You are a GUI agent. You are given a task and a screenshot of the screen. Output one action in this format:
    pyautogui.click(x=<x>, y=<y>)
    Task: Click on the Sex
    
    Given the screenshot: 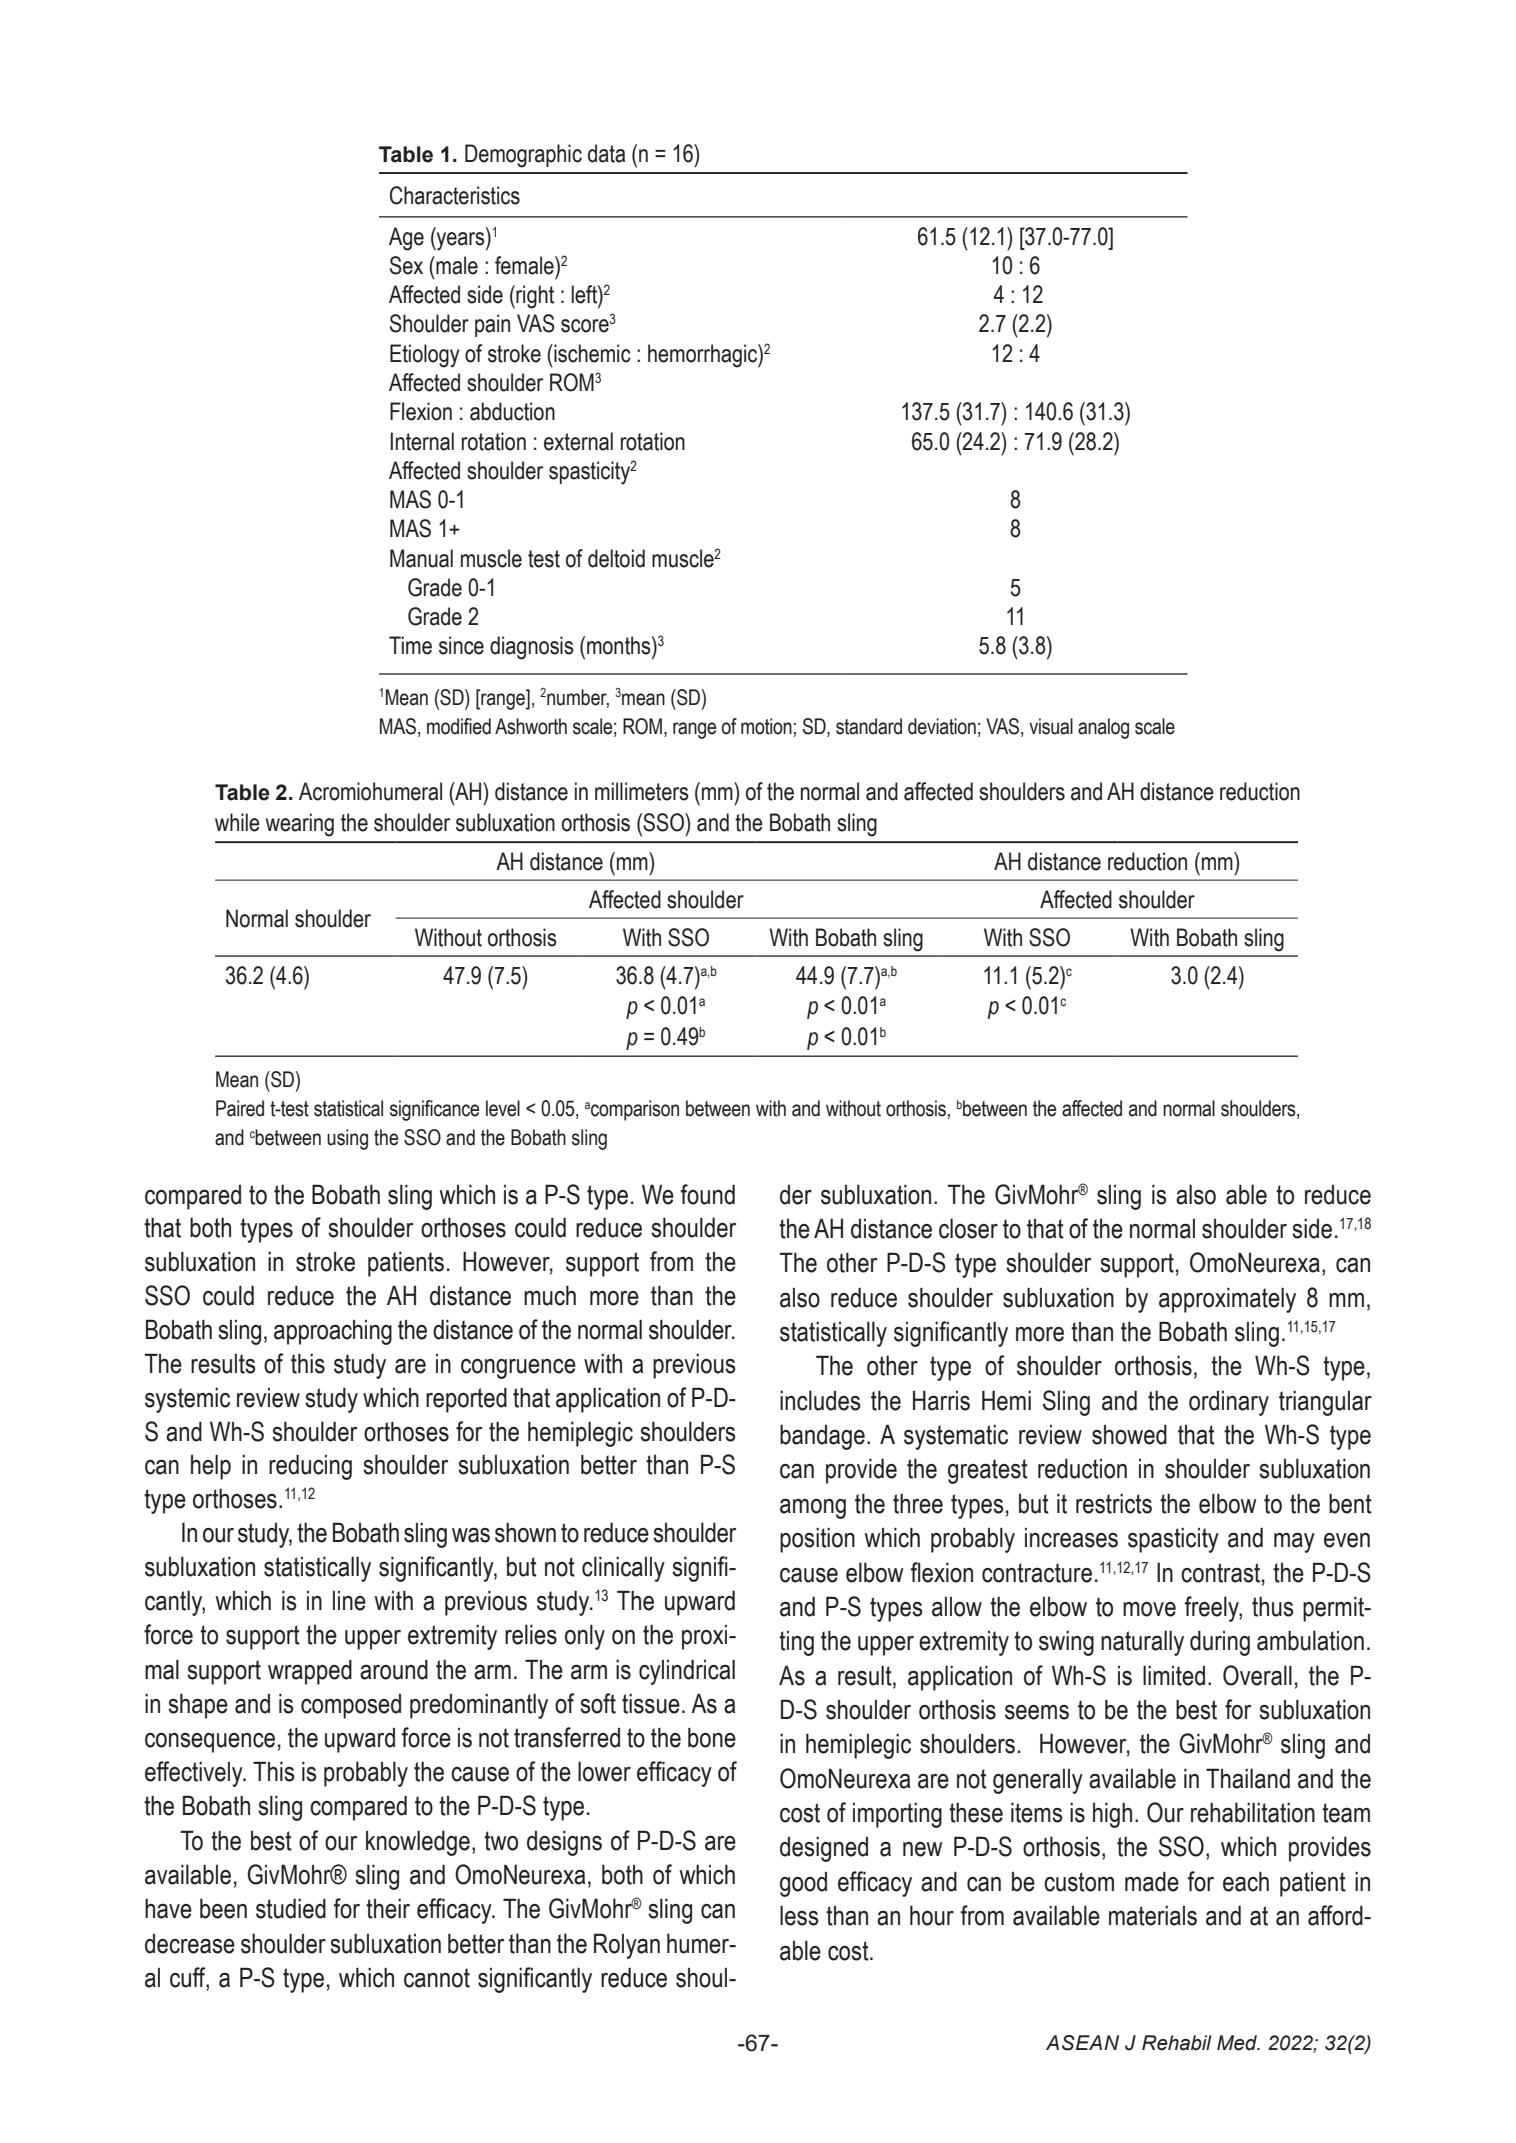 What is the action you would take?
    pyautogui.click(x=406, y=265)
